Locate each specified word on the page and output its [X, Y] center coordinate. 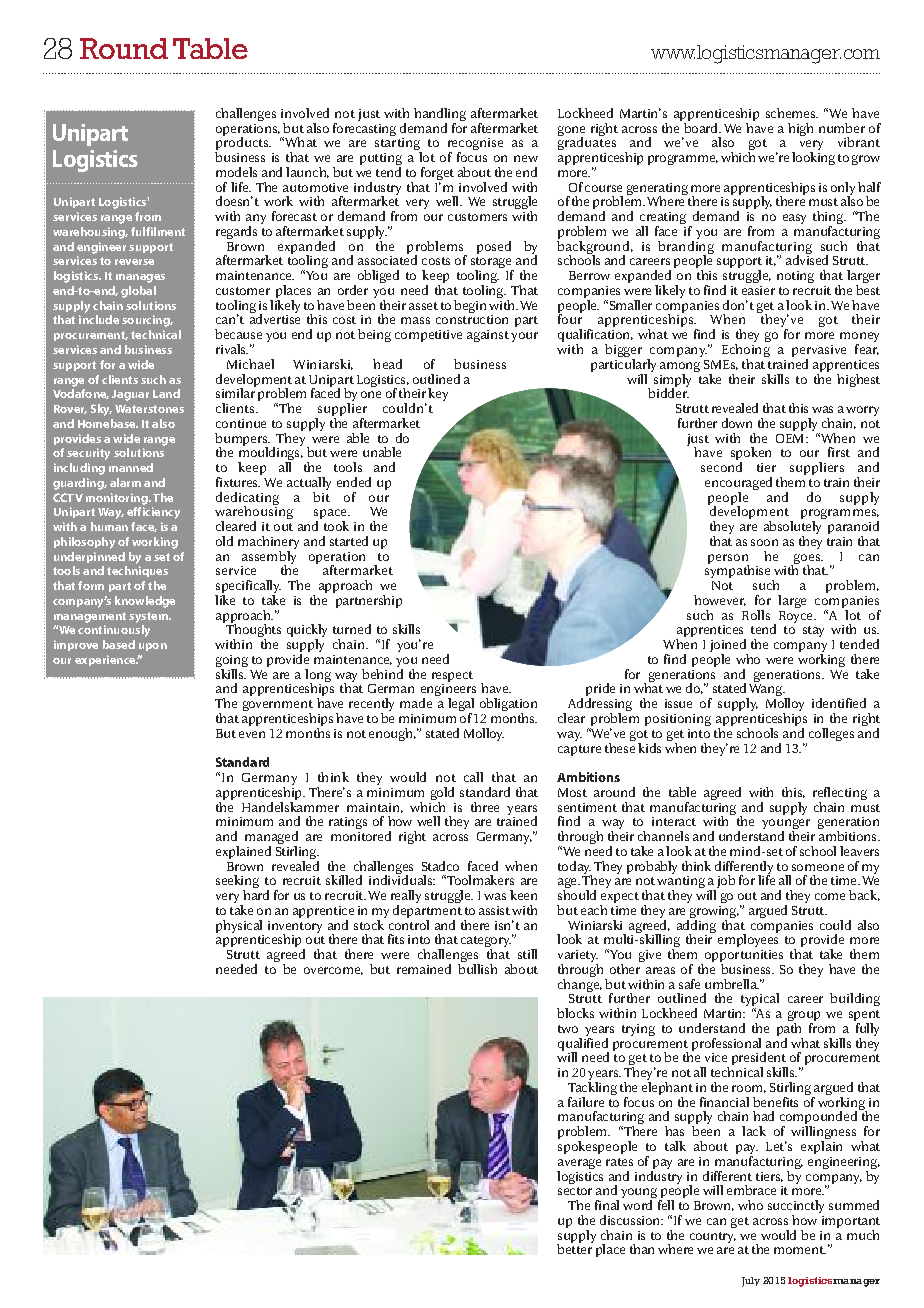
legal [461, 706]
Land [166, 393]
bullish [477, 969]
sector [575, 1191]
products [243, 144]
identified [839, 703]
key [438, 394]
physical [239, 926]
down [737, 423]
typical [760, 1001]
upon [153, 647]
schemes [791, 113]
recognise [475, 145]
